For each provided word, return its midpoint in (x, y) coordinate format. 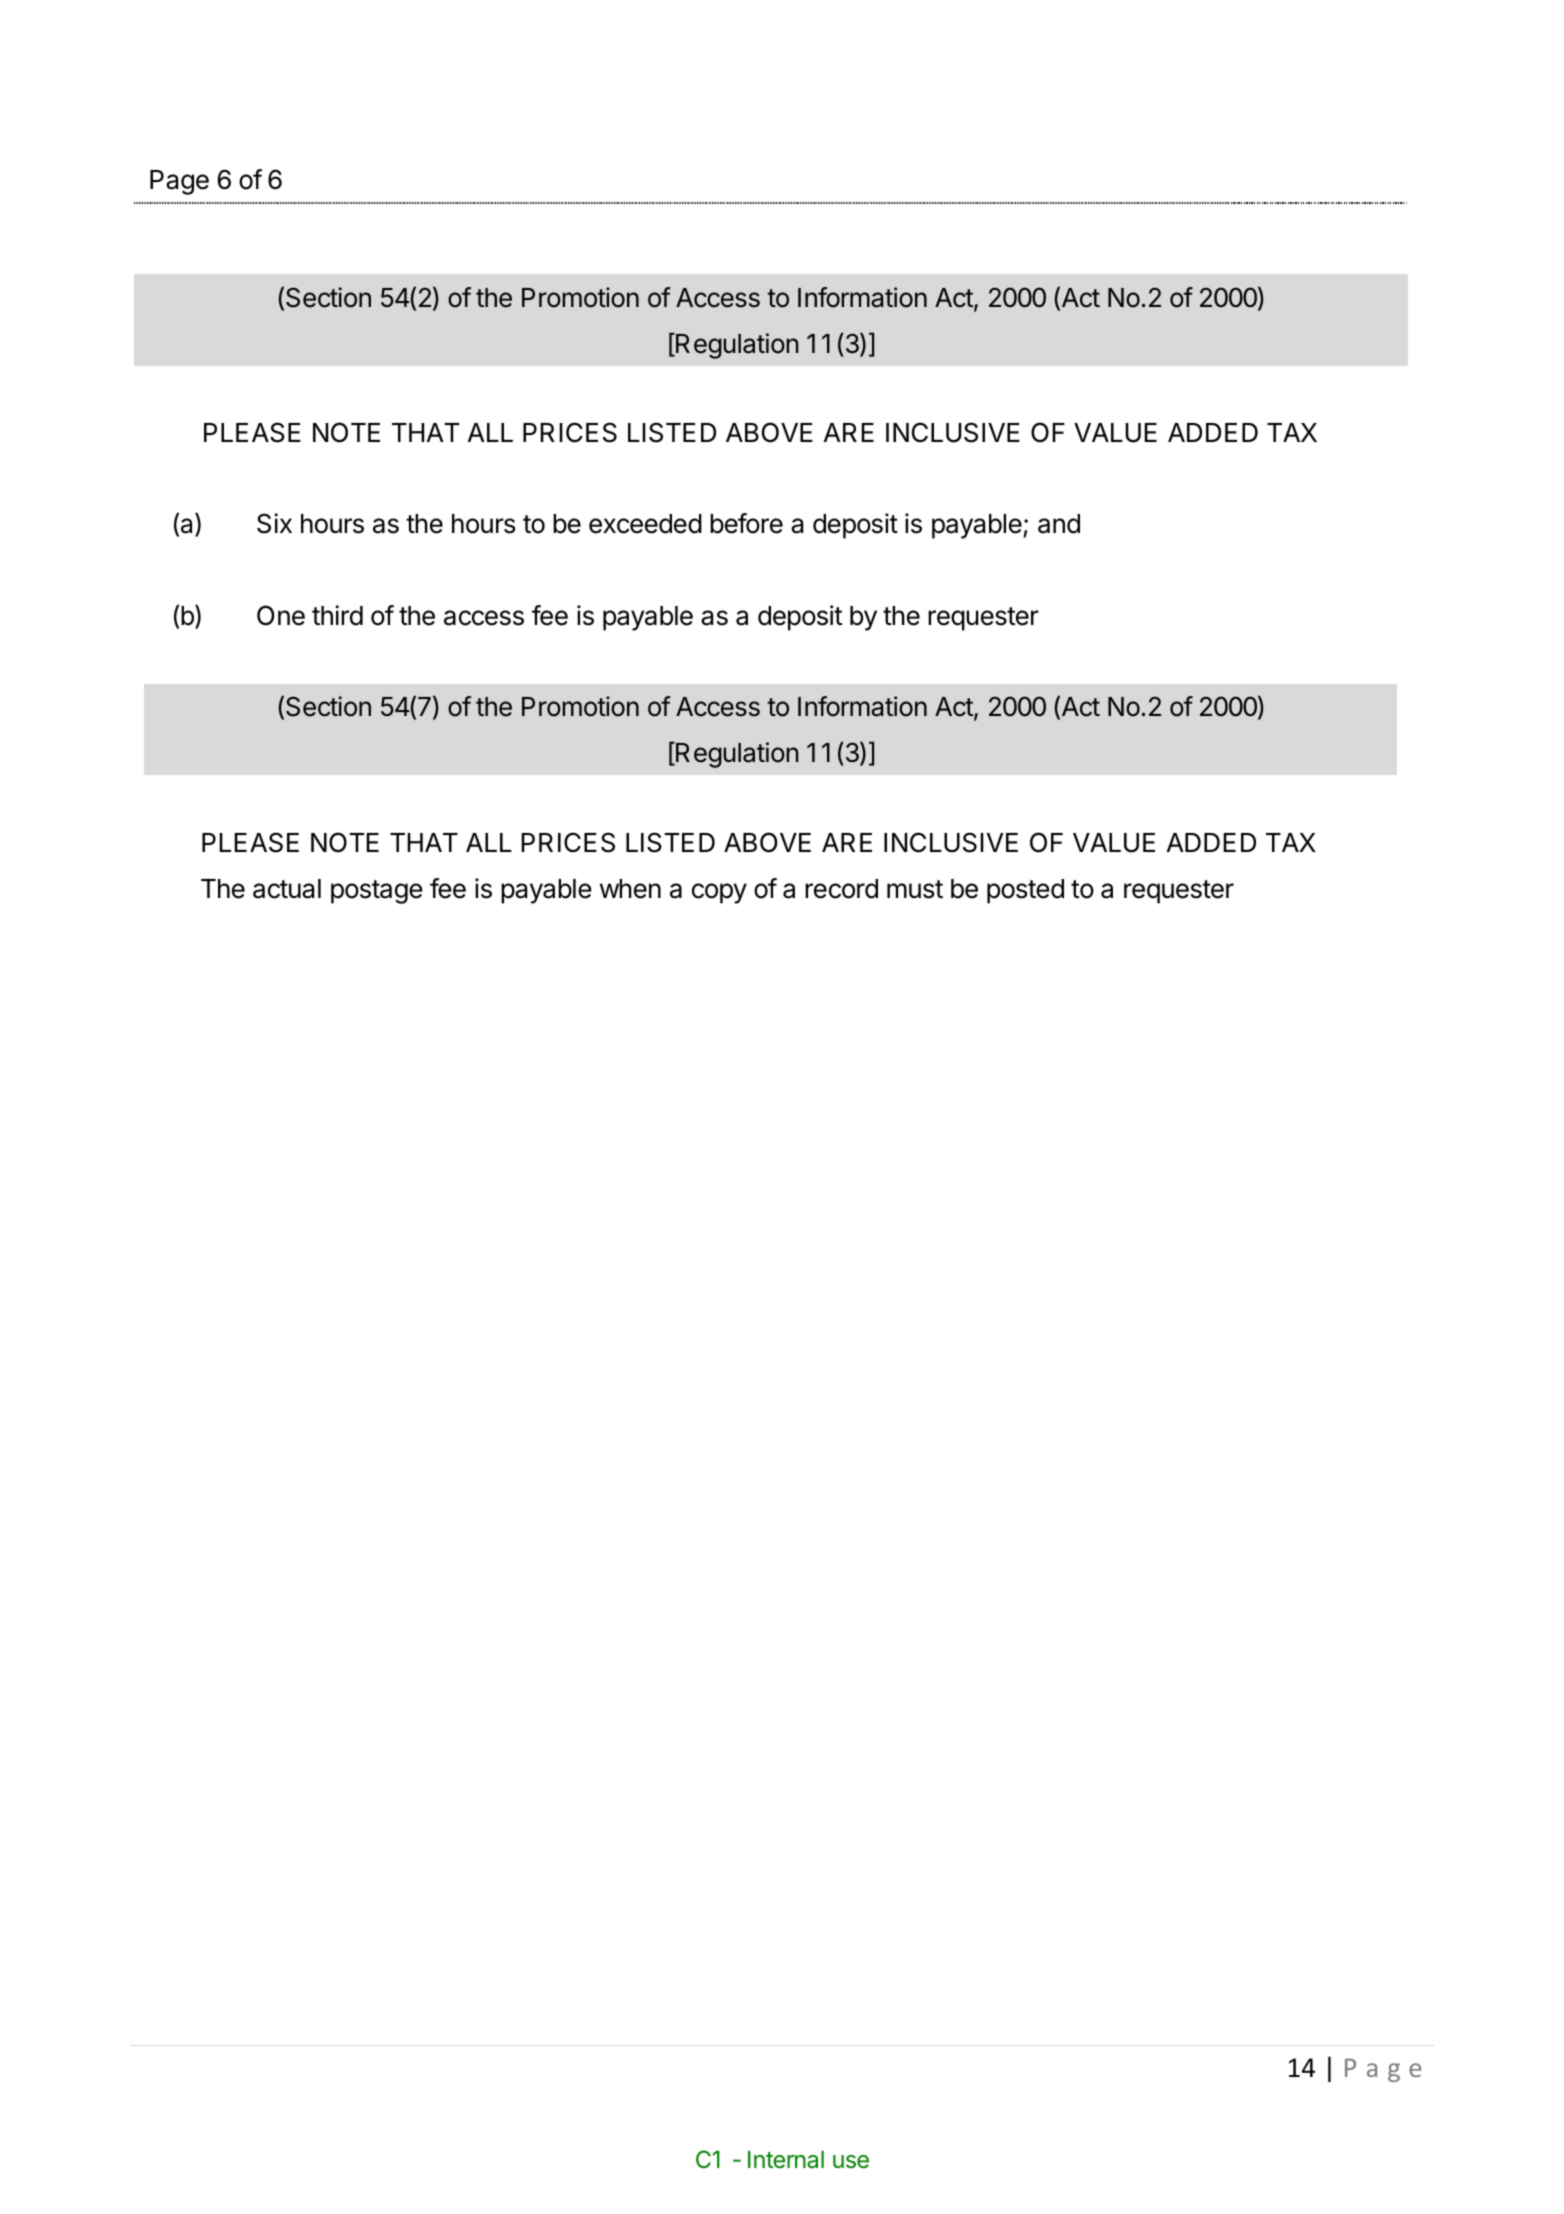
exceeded (645, 524)
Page (179, 182)
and (1059, 524)
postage (377, 892)
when (630, 889)
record (841, 889)
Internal (786, 2160)
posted (1025, 891)
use (851, 2162)
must (915, 889)
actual (287, 889)
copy (719, 893)
